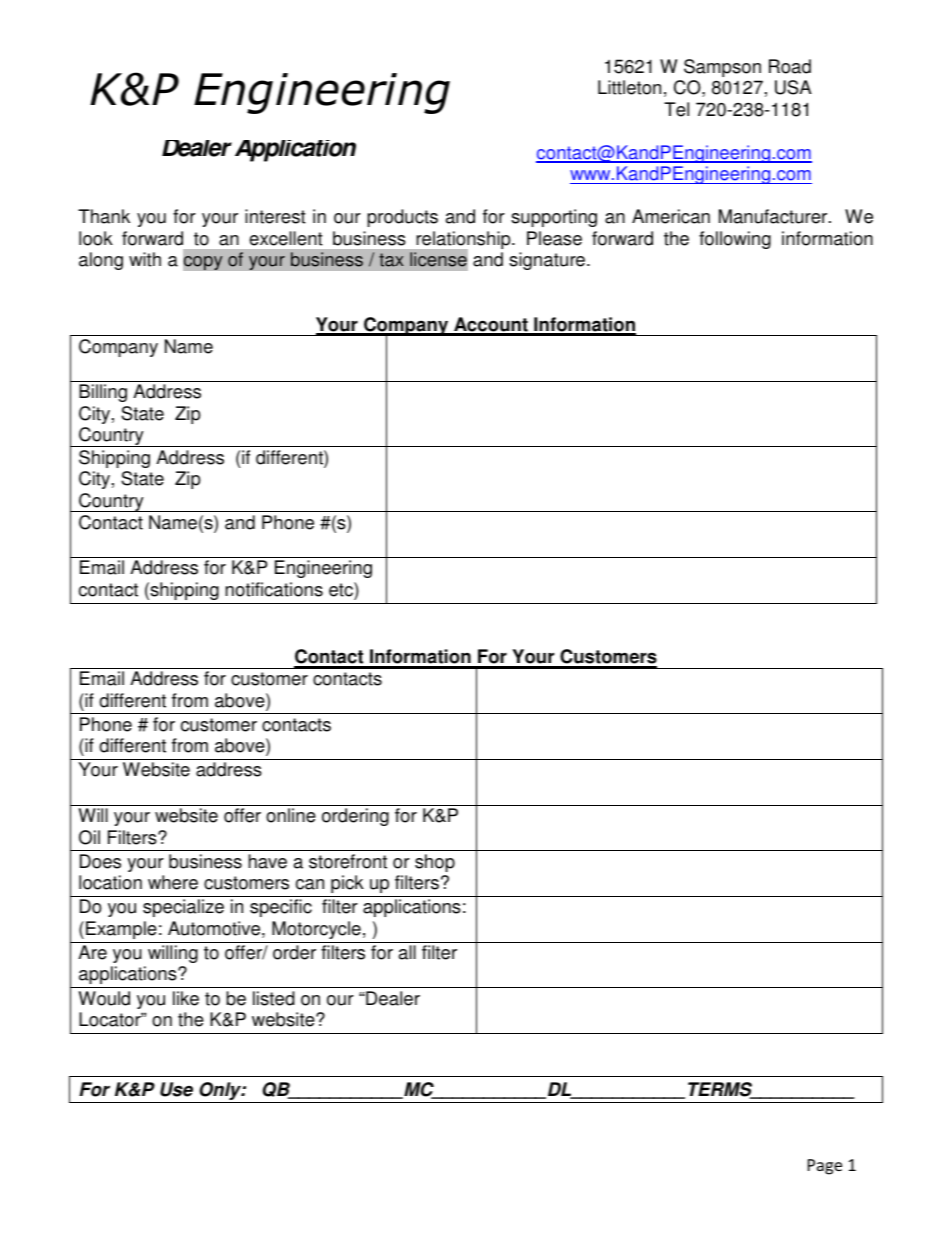 The image size is (952, 1233). What do you see at coordinates (722, 68) in the page?
I see `Sampson` at bounding box center [722, 68].
